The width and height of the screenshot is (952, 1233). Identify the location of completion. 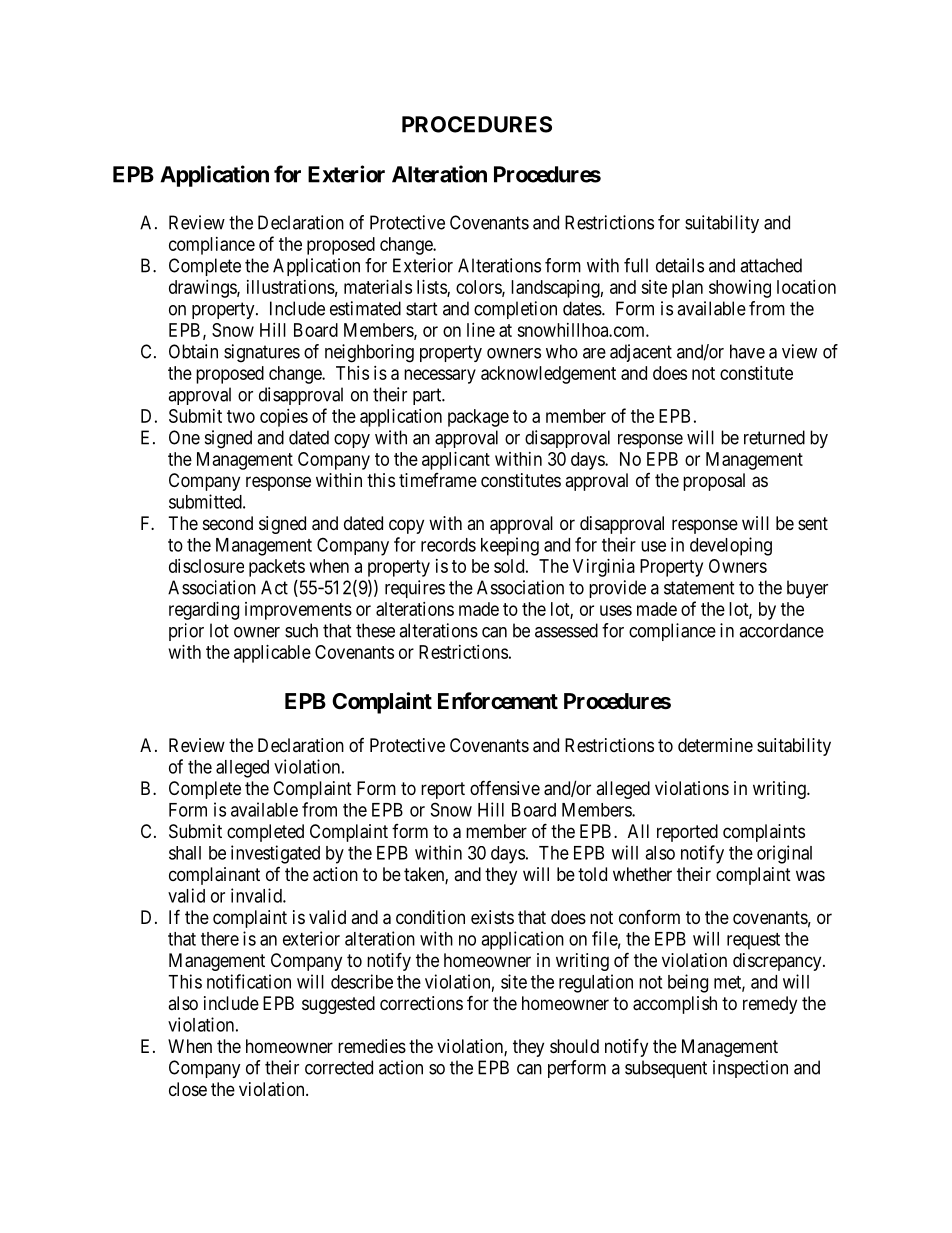
(515, 310).
